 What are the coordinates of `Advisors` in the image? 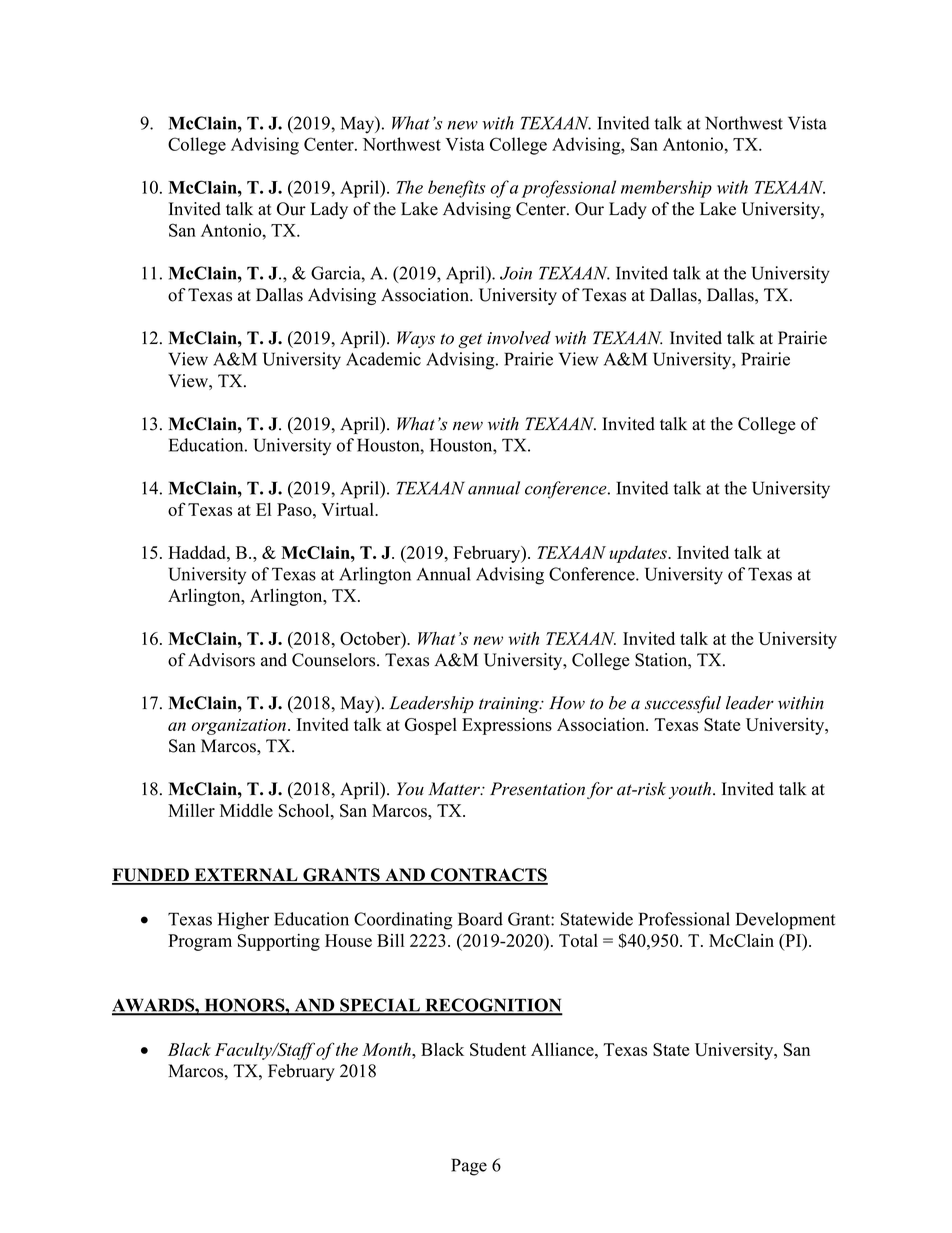 It's located at (221, 660).
